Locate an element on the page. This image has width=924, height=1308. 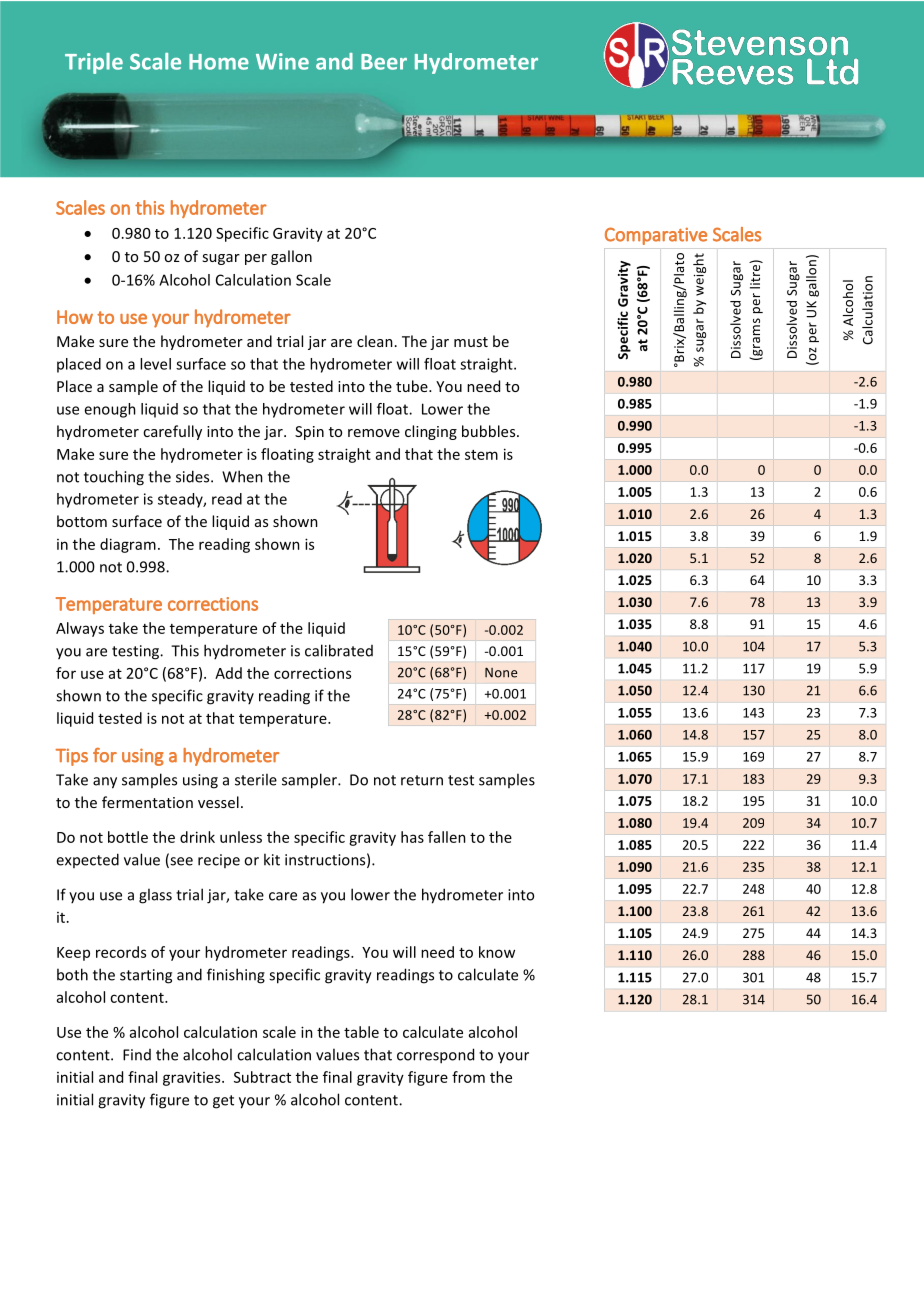
glass is located at coordinates (155, 896).
